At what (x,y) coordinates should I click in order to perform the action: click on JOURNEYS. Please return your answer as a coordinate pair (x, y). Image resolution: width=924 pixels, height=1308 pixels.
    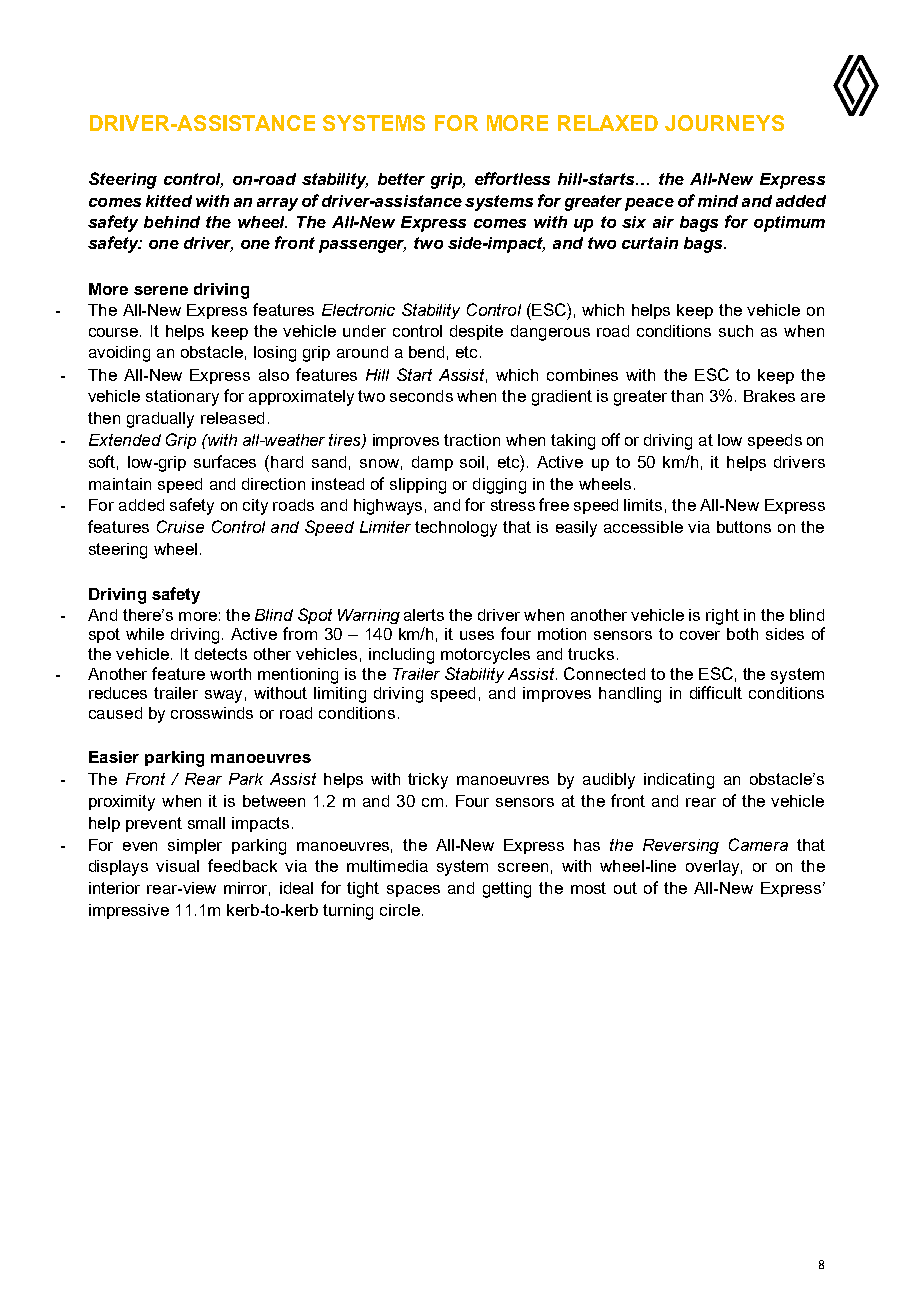
    Looking at the image, I should click on (724, 123).
